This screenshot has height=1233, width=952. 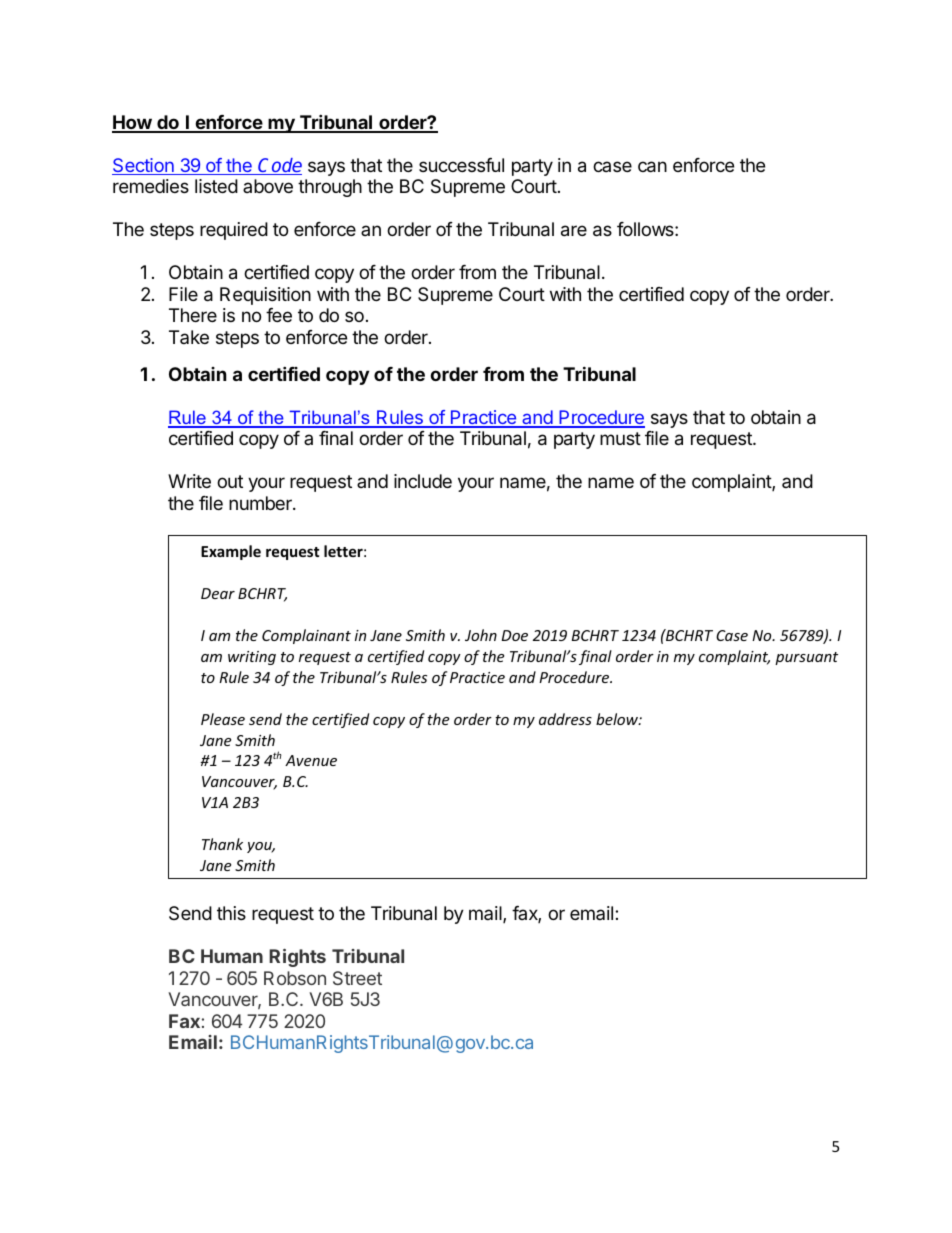 What do you see at coordinates (806, 658) in the screenshot?
I see `pursuant` at bounding box center [806, 658].
